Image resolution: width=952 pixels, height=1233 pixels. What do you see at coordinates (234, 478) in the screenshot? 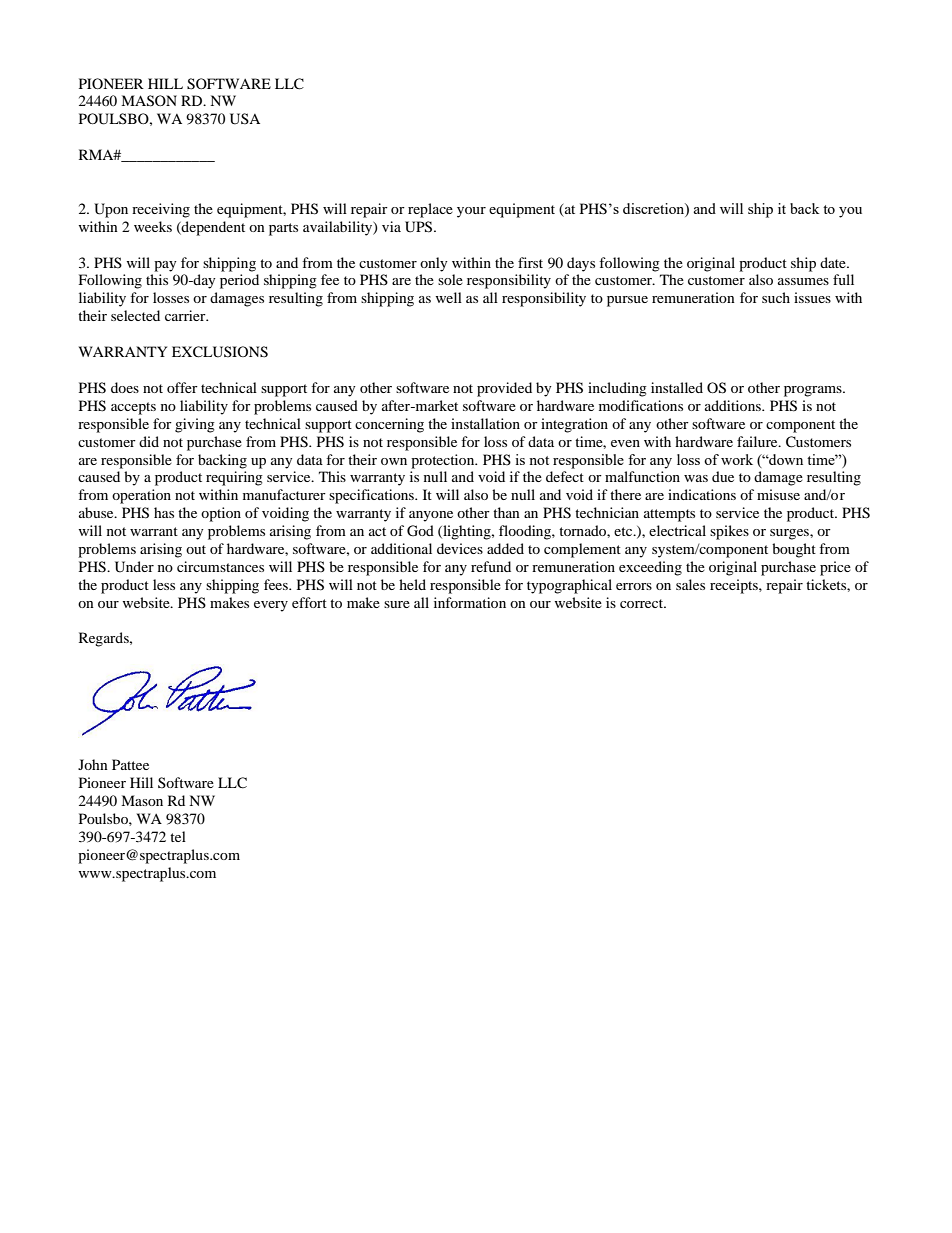
I see `requiring` at bounding box center [234, 478].
